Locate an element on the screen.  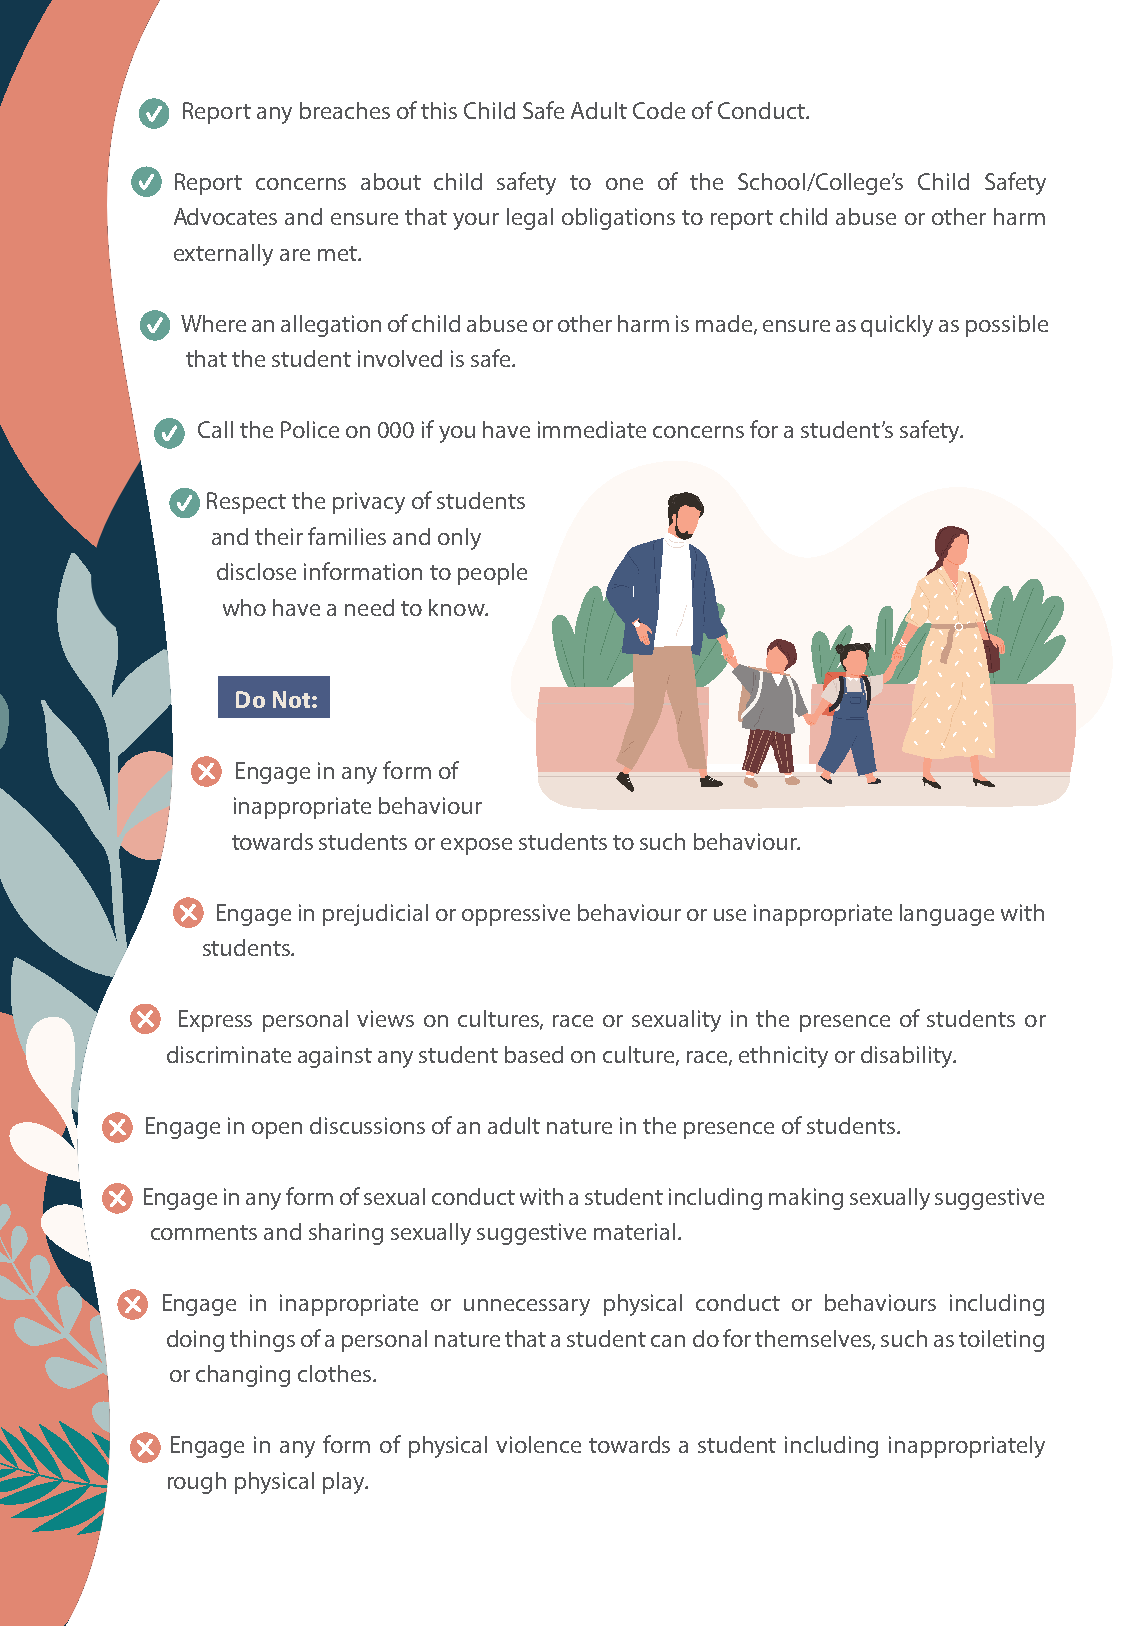
one is located at coordinates (624, 184).
